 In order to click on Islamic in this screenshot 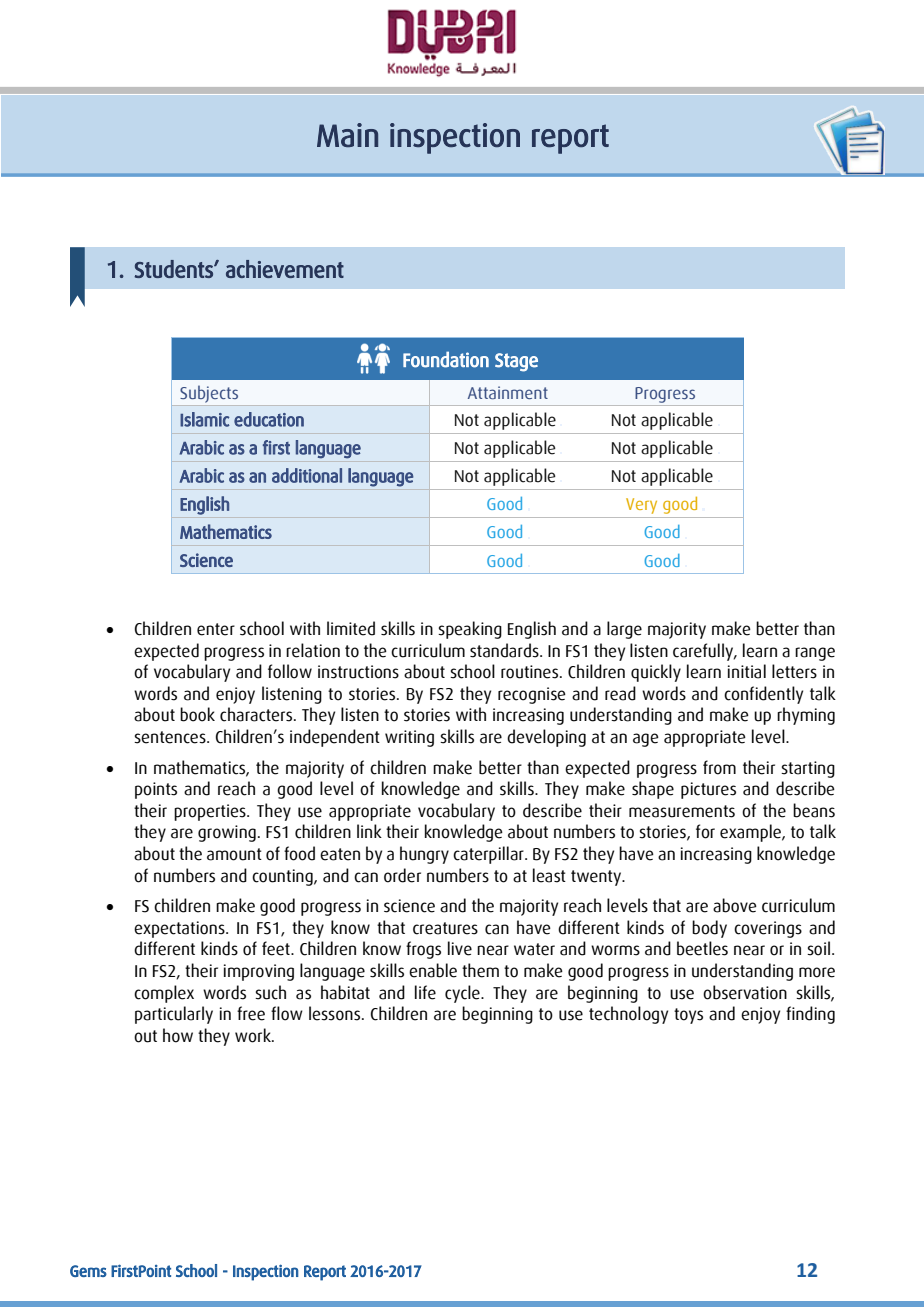, I will do `click(205, 419)`.
